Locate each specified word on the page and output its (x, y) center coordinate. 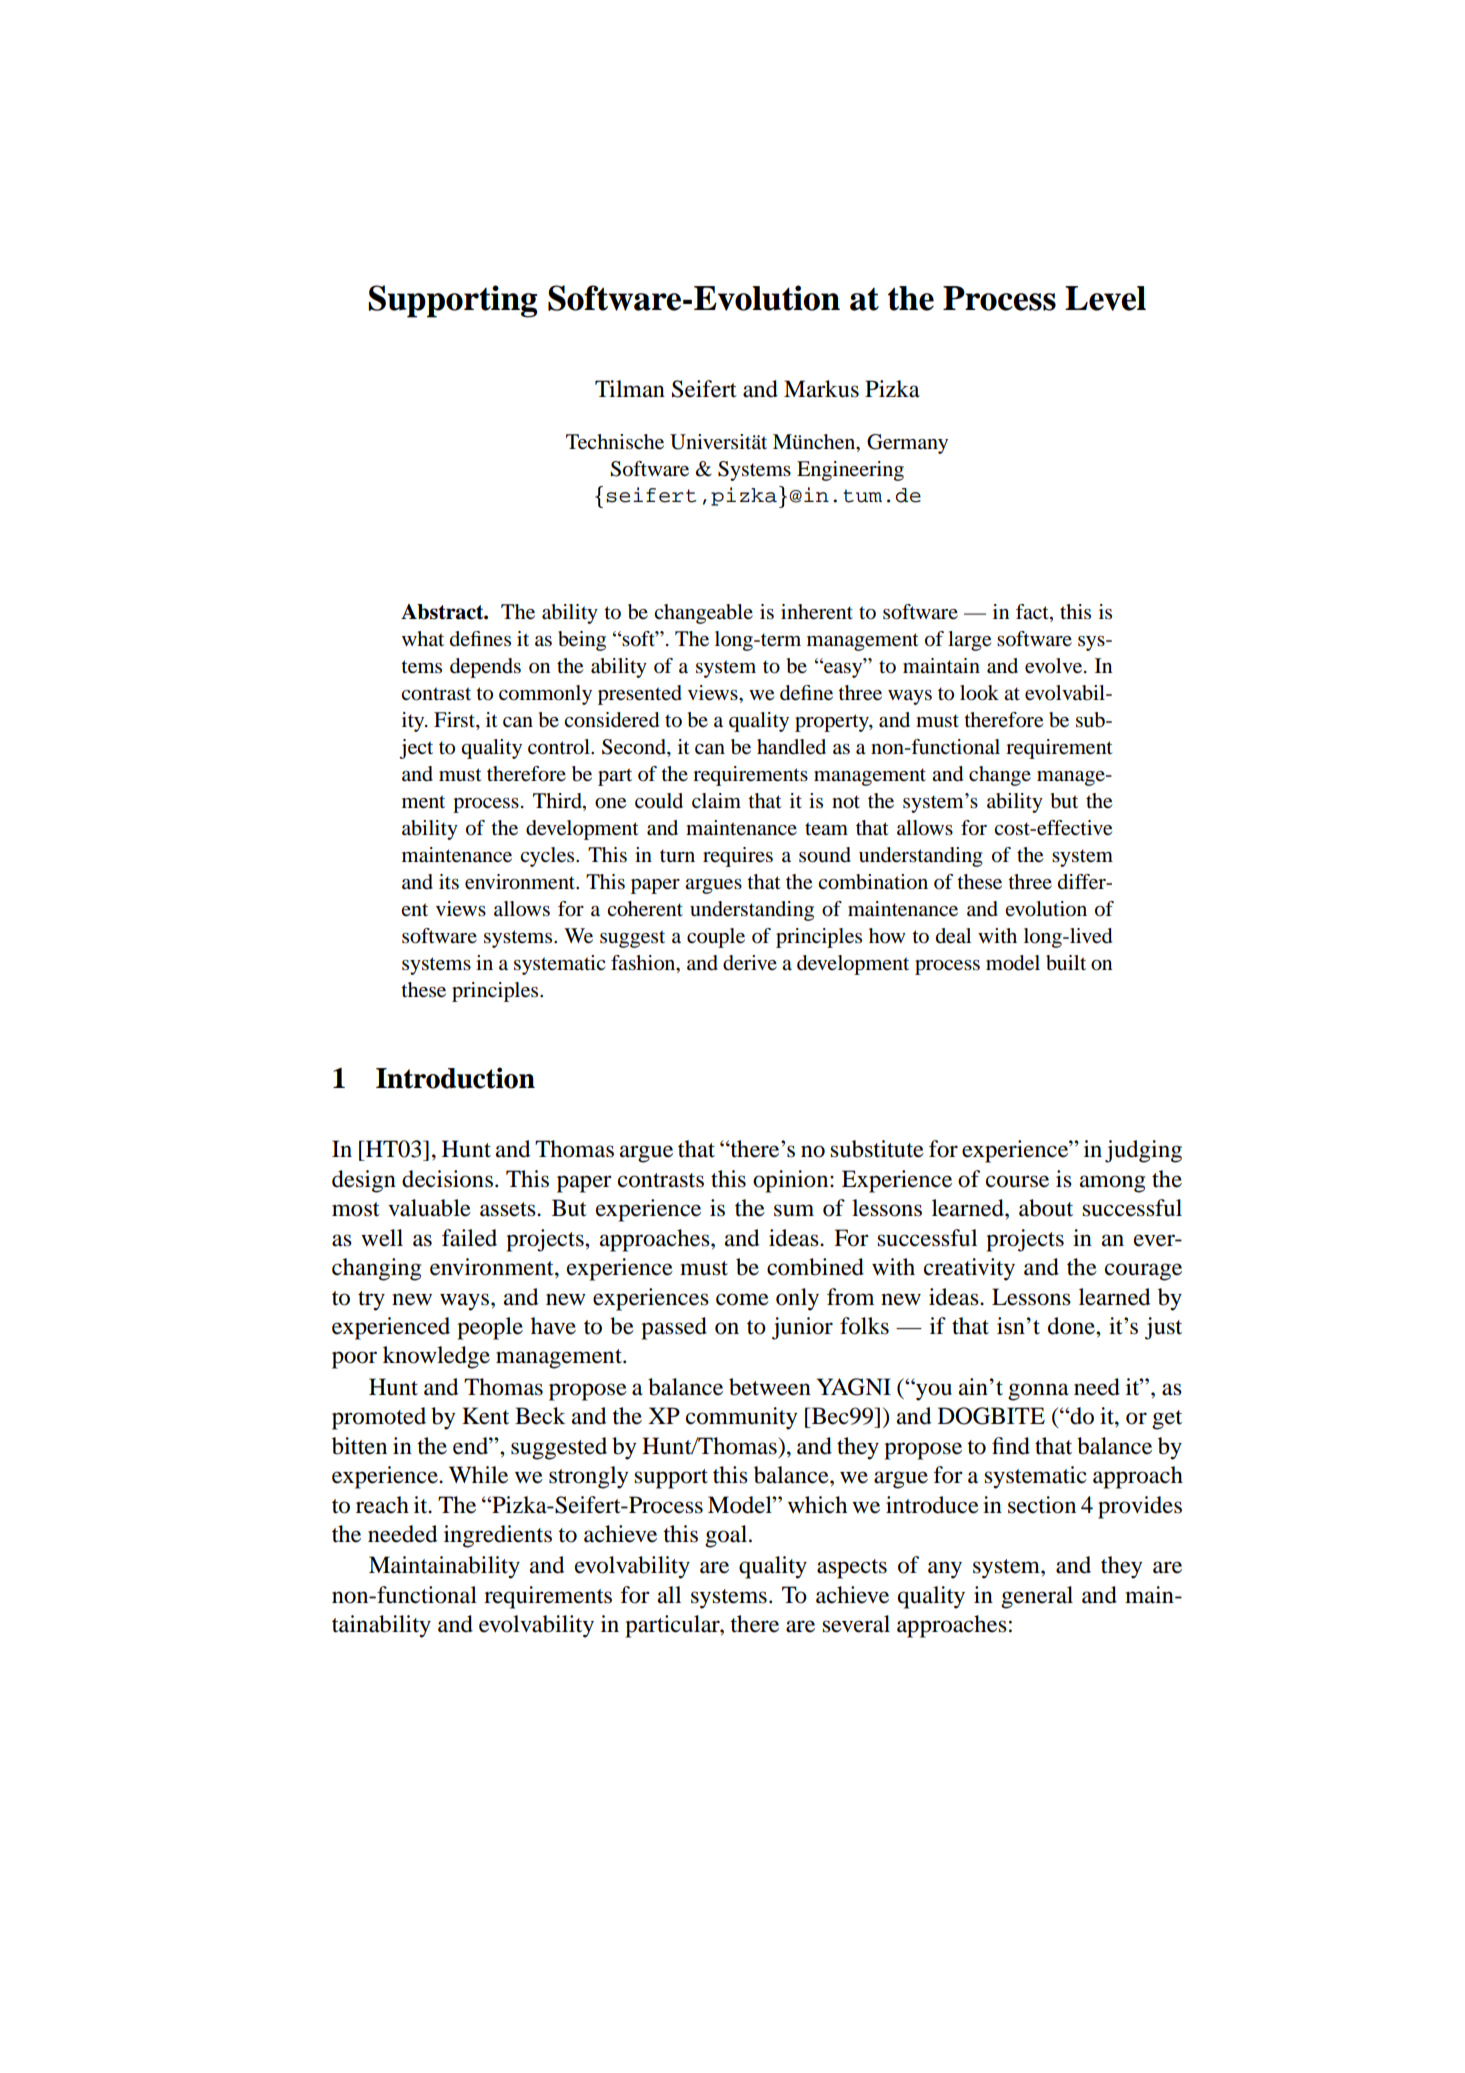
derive (750, 963)
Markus (821, 389)
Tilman (630, 389)
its (449, 882)
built (1066, 963)
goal (727, 1536)
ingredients (498, 1536)
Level (1105, 298)
